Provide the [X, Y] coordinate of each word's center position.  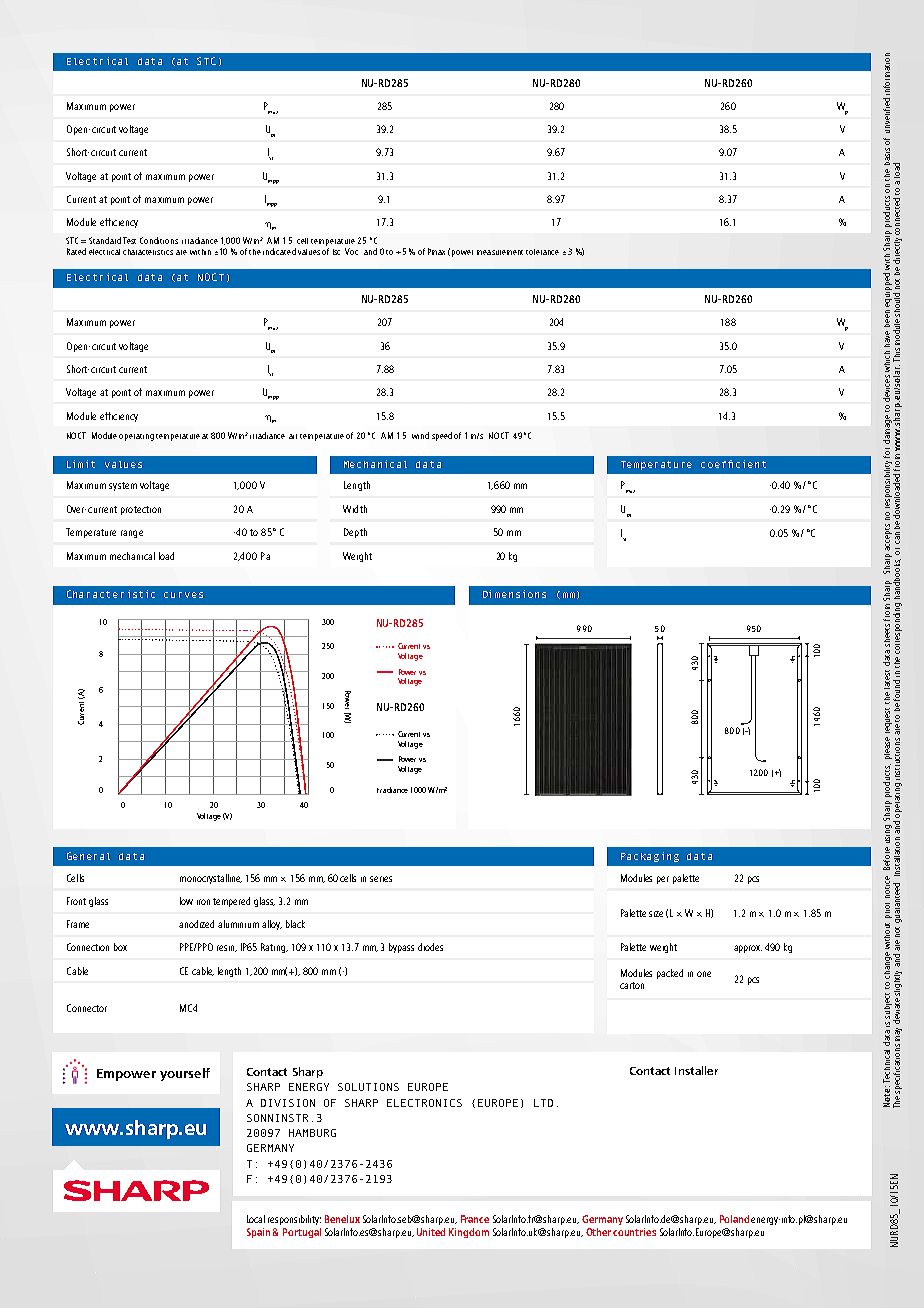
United [431, 1232]
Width [355, 509]
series [381, 879]
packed [670, 974]
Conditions [159, 240]
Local [256, 1219]
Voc [351, 251]
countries [634, 1232]
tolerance [542, 252]
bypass [401, 948]
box [120, 947]
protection [141, 510]
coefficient [733, 464]
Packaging [650, 857]
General [88, 856]
